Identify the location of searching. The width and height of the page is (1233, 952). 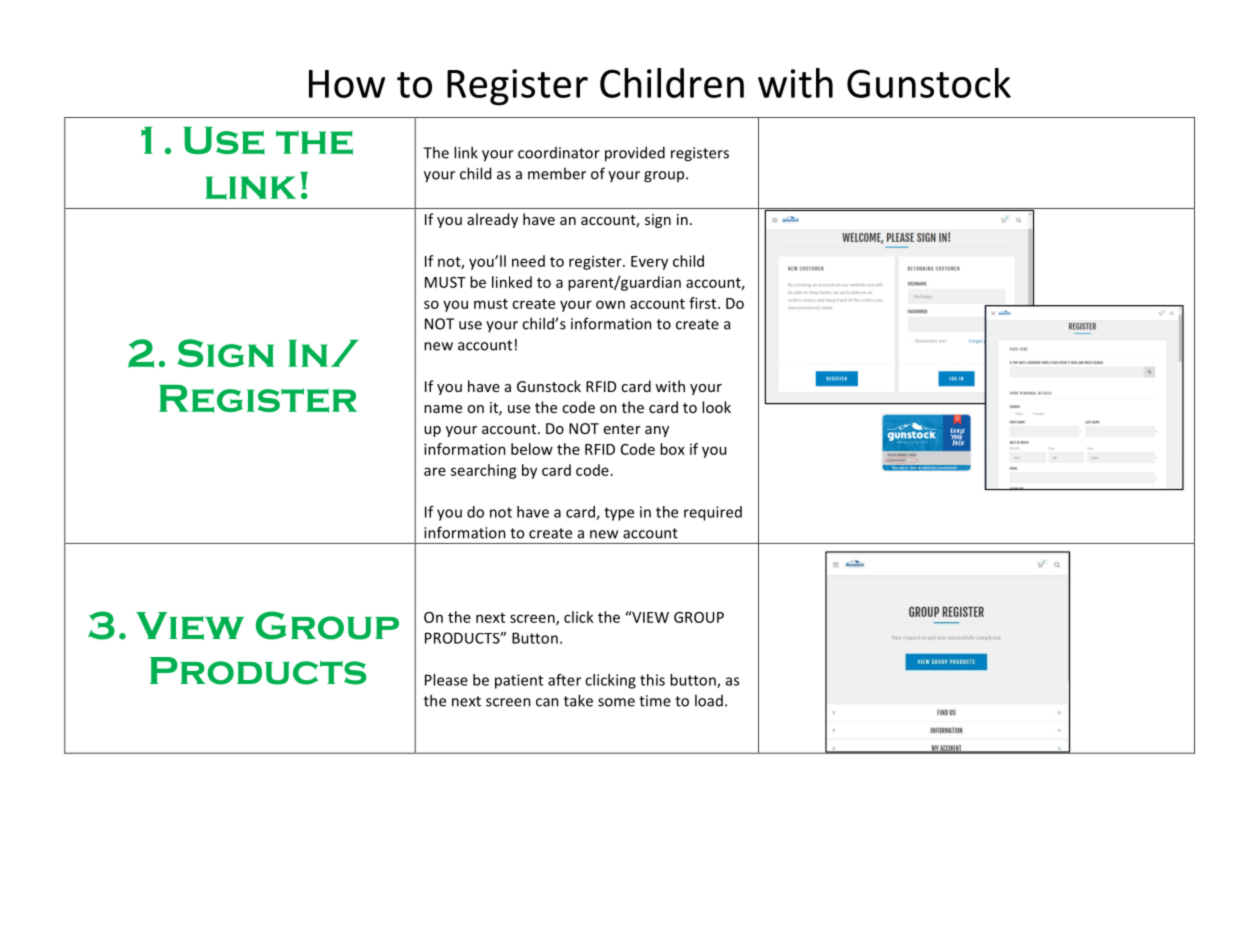
(484, 471).
